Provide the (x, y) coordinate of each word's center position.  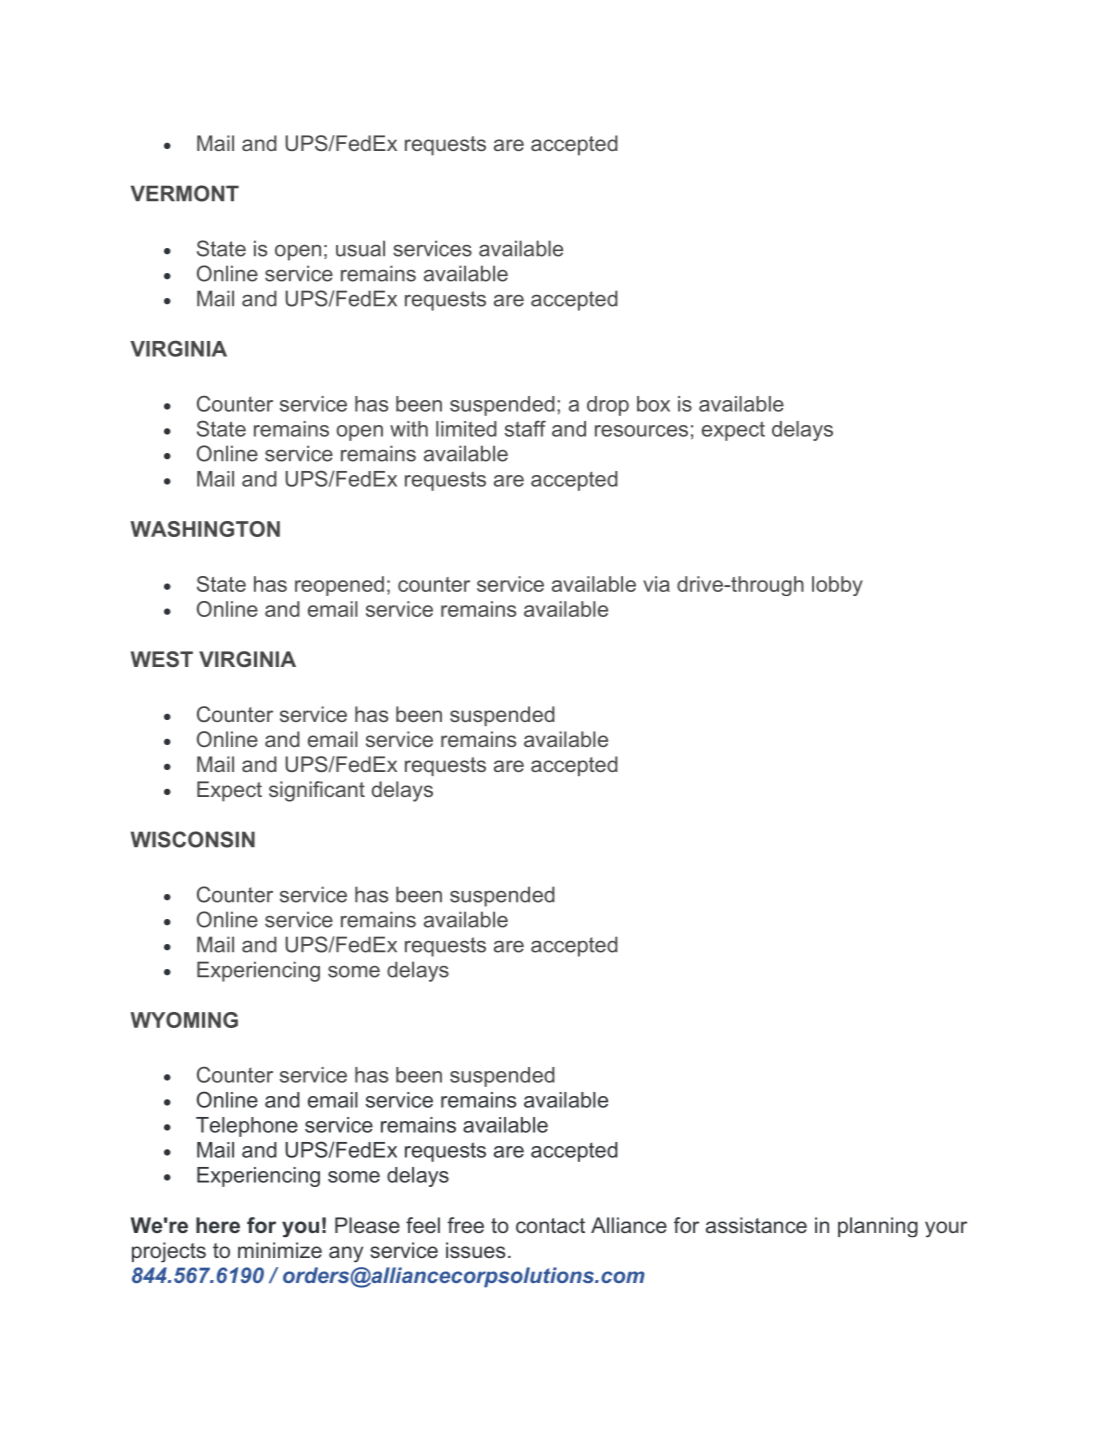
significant (317, 791)
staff (525, 428)
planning (878, 1227)
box (653, 404)
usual (360, 248)
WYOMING (184, 1020)
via (656, 584)
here (218, 1225)
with (409, 429)
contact (550, 1225)
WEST (162, 659)
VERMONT (185, 193)
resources (641, 431)
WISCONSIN (193, 839)
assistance (756, 1225)
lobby (837, 586)
